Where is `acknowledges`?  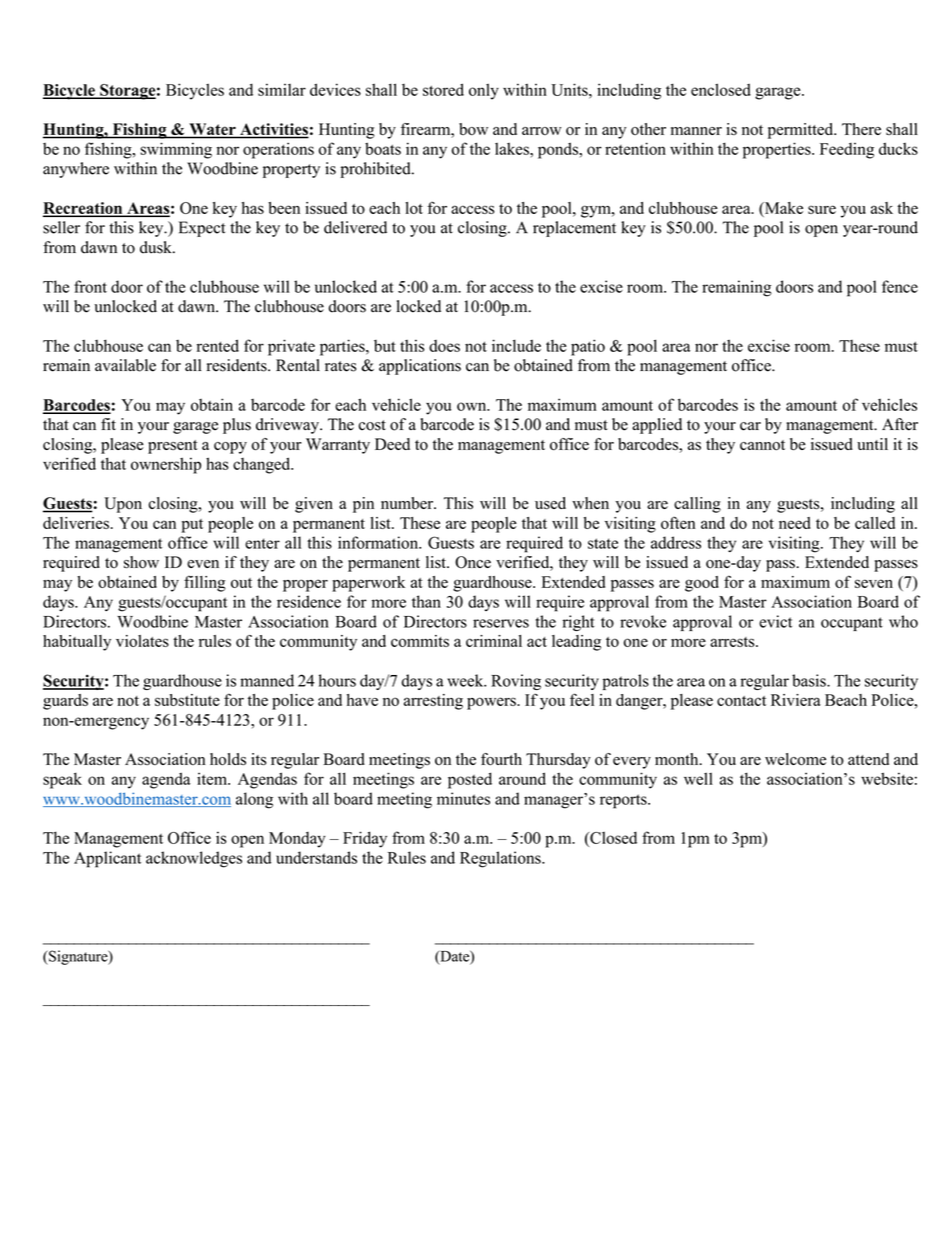 acknowledges is located at coordinates (194, 859).
